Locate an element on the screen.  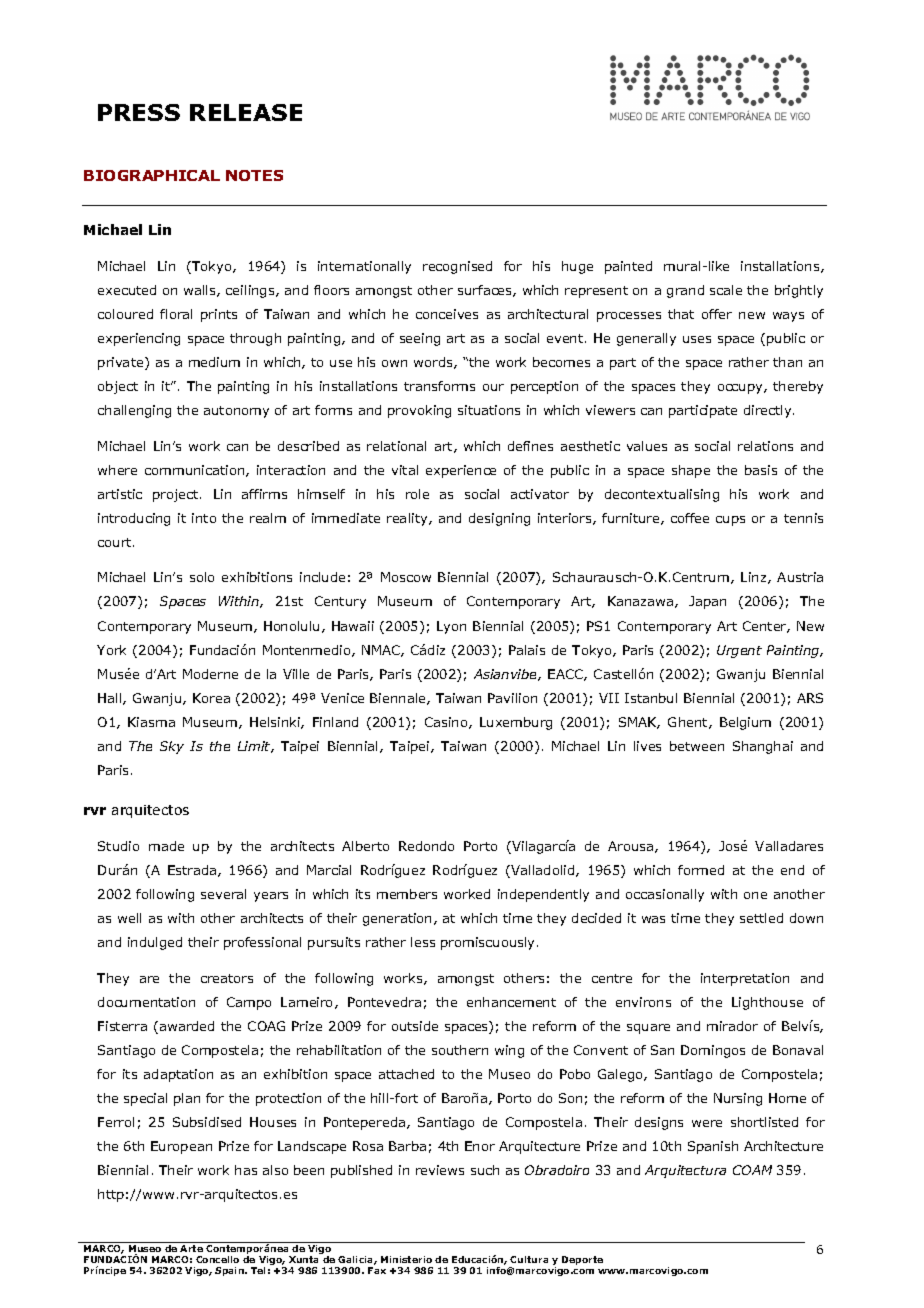
Cultura is located at coordinates (529, 1259).
